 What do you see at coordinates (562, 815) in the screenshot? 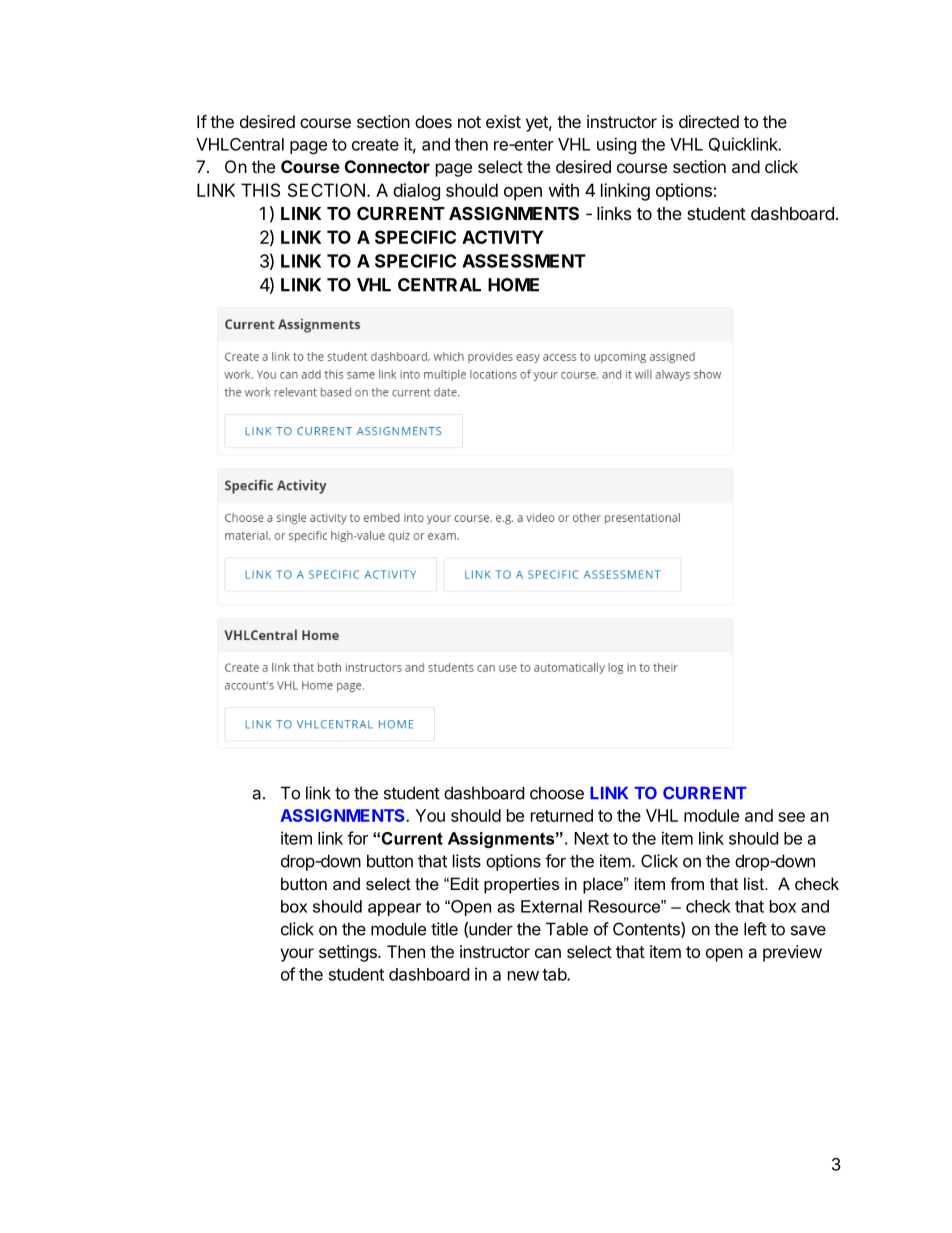
I see `returned` at bounding box center [562, 815].
